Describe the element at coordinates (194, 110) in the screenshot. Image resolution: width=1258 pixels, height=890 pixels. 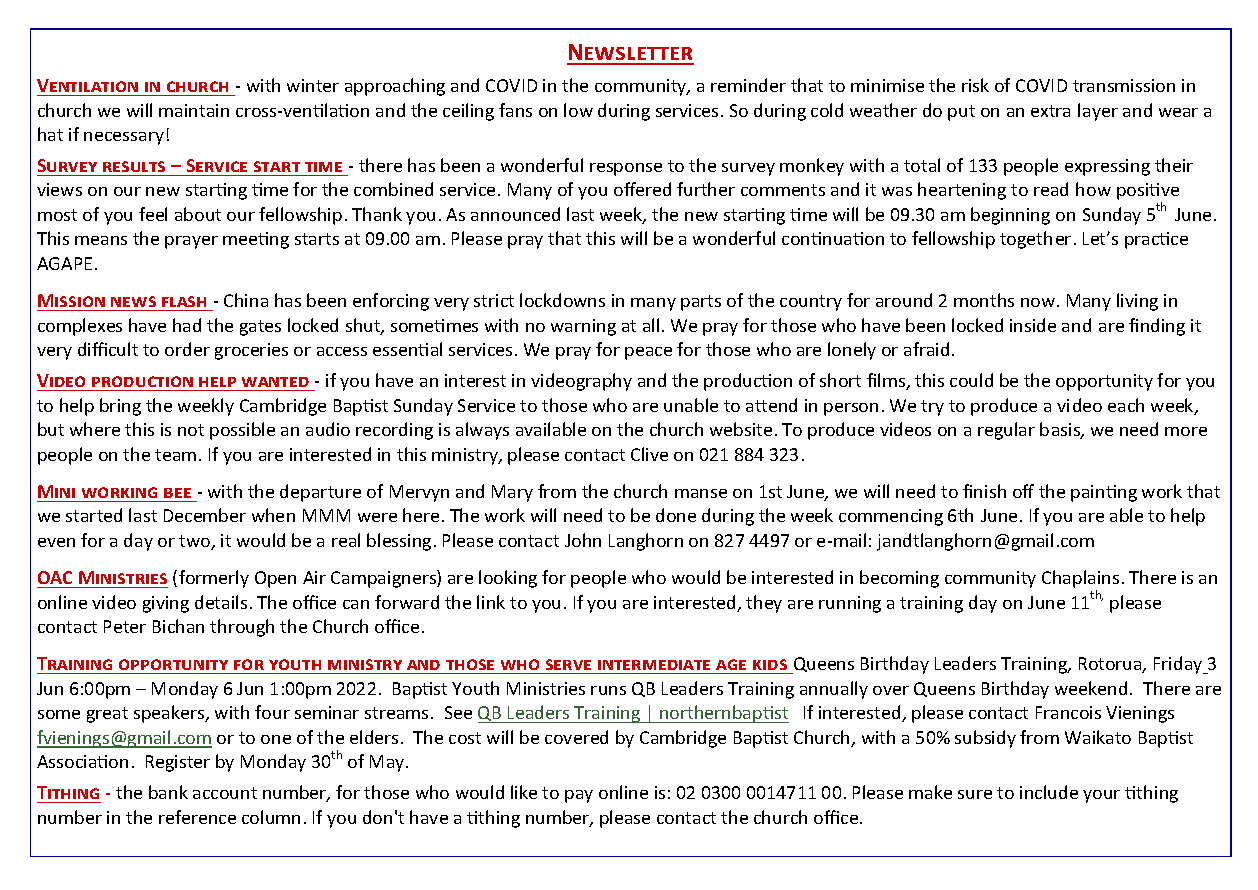
I see `maintain` at that location.
